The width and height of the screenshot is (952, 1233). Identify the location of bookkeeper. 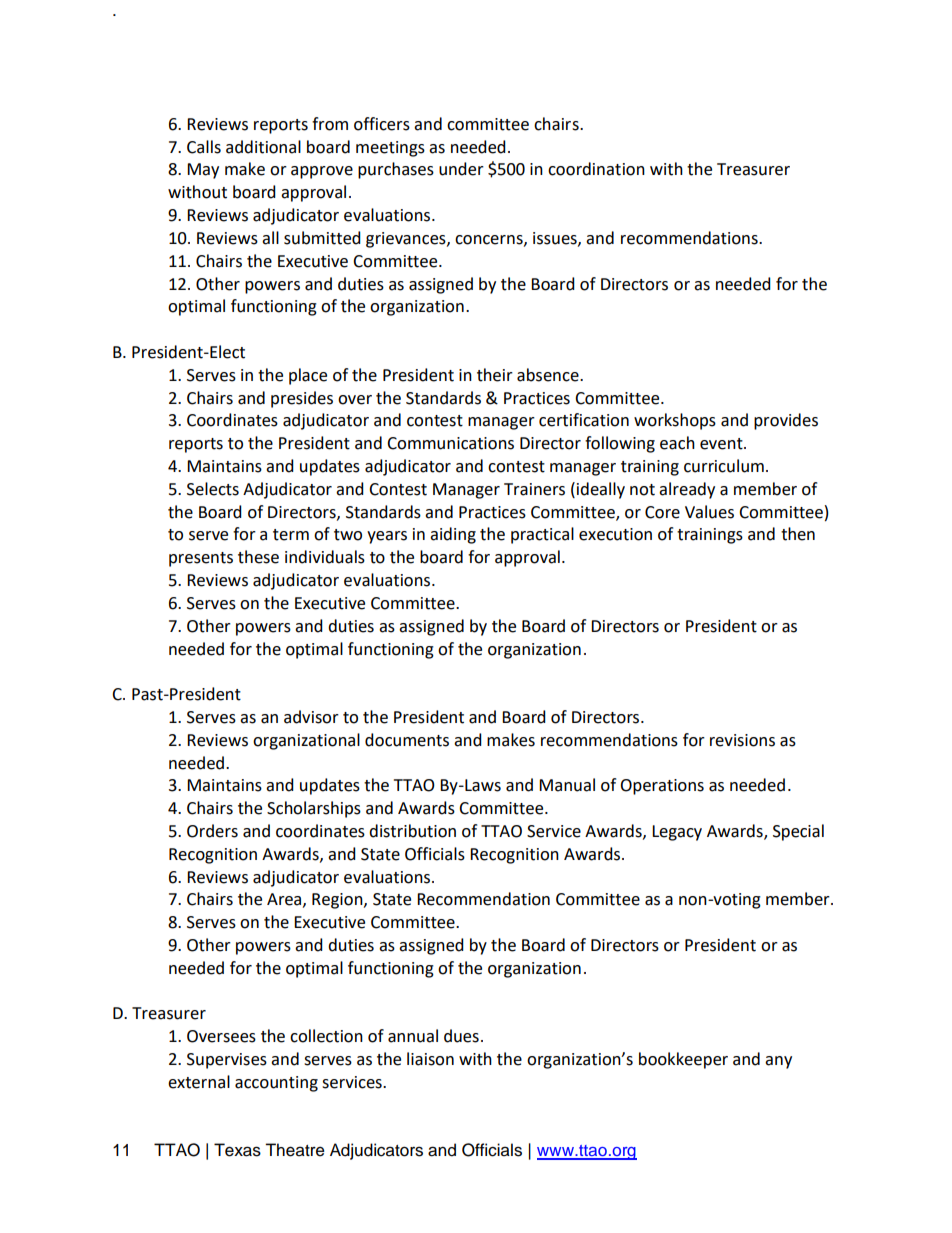
(683, 1060).
